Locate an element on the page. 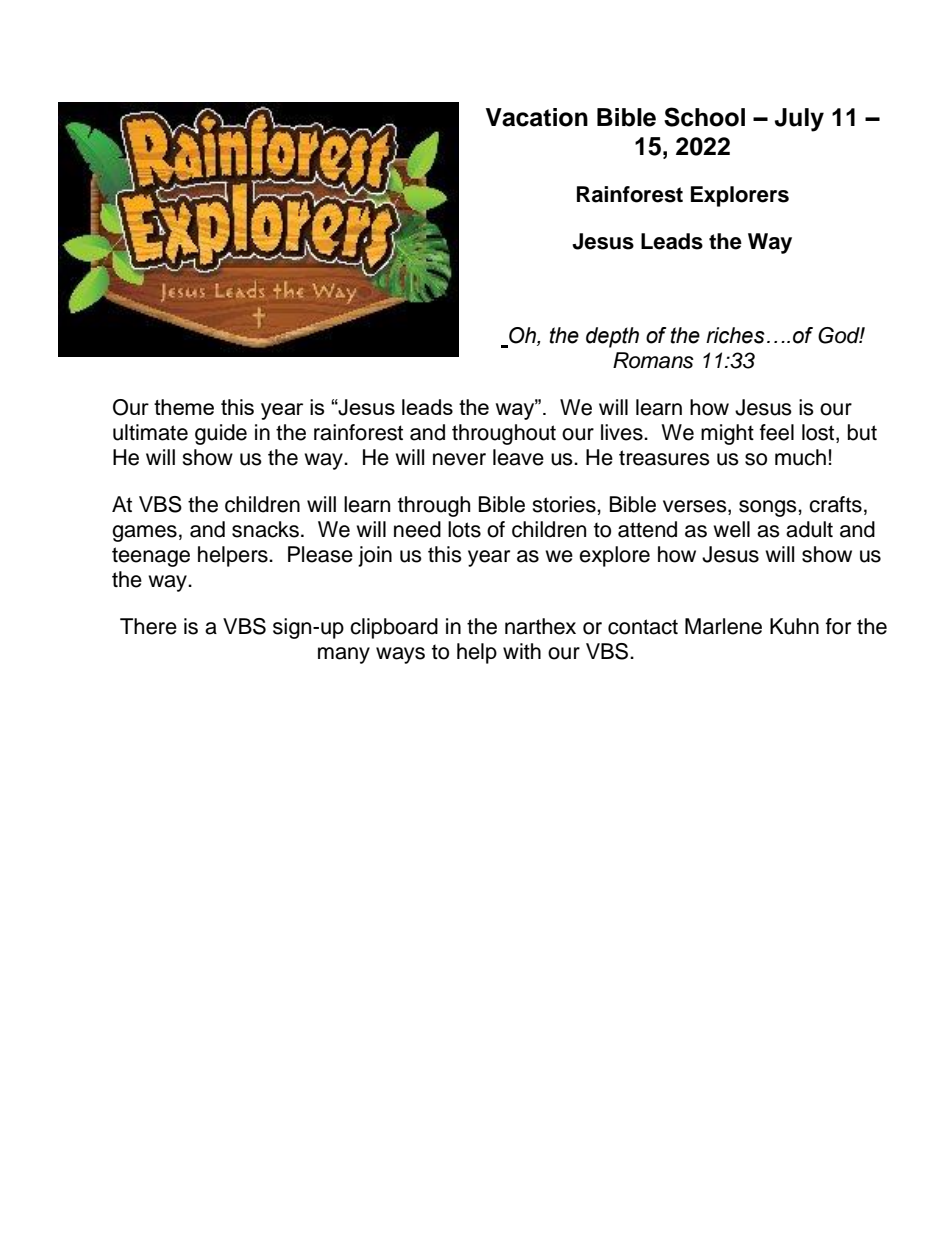  Kuhn is located at coordinates (794, 626).
